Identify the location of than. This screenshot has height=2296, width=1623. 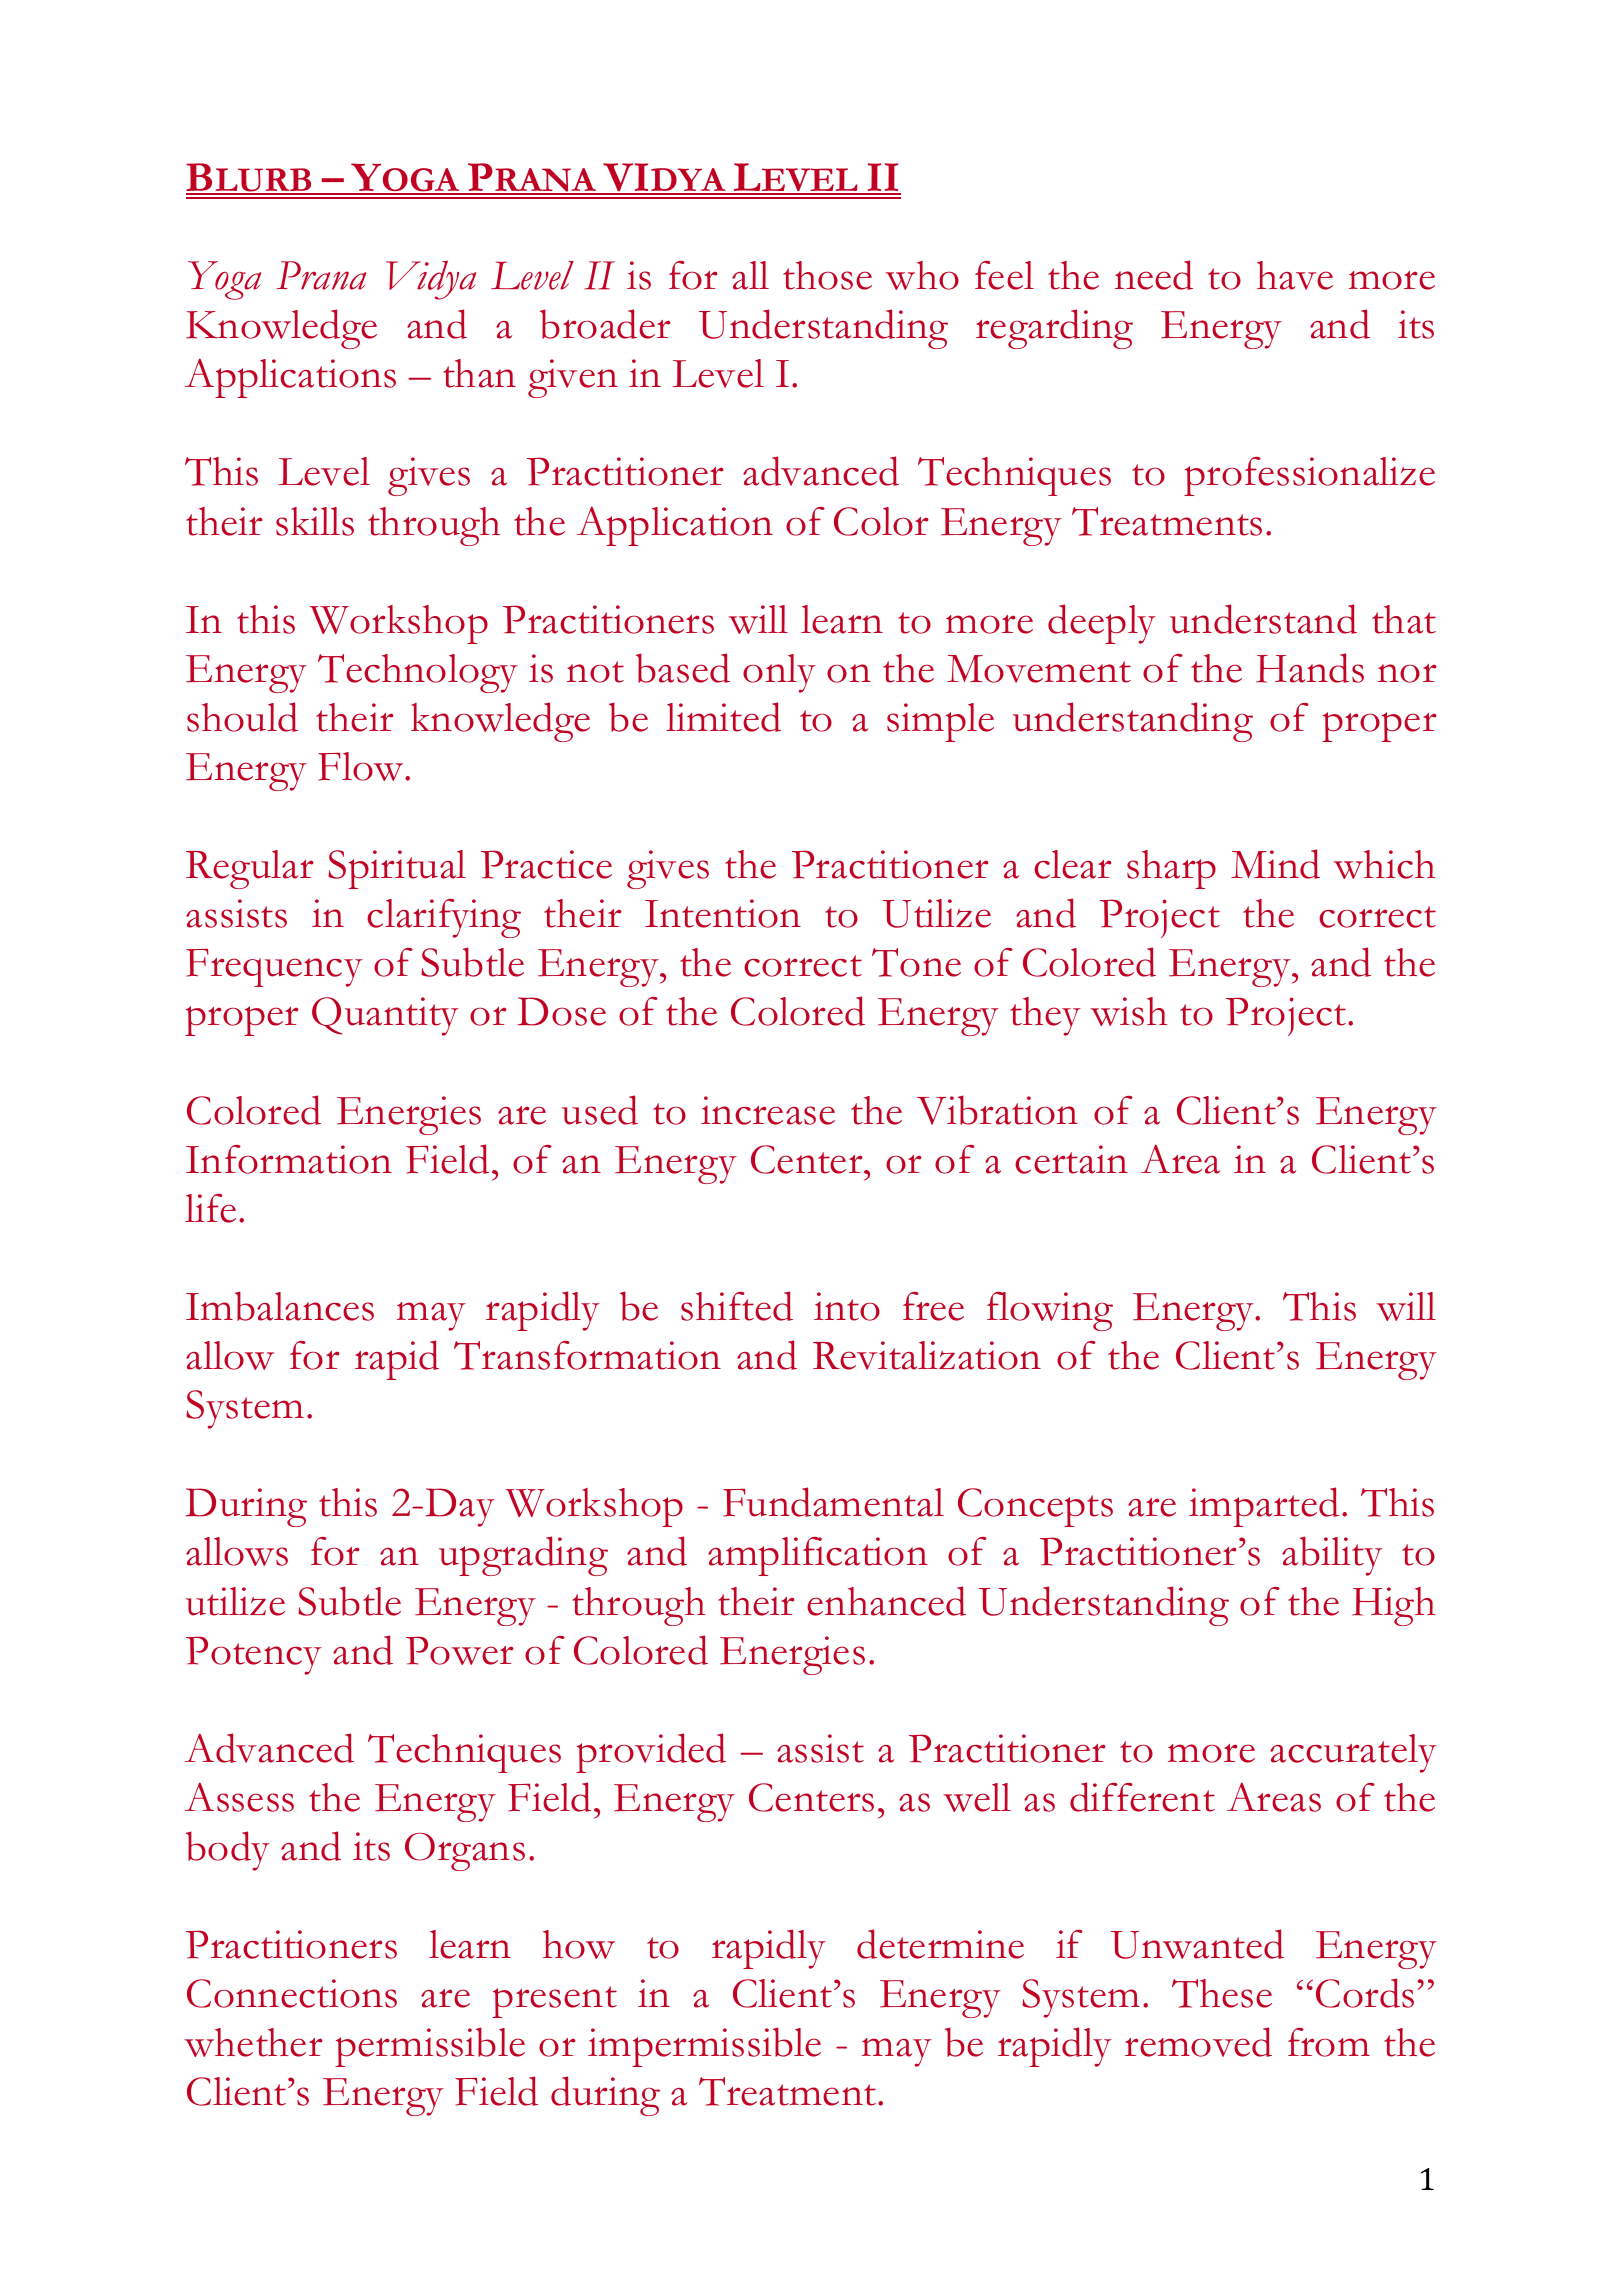
(479, 373).
